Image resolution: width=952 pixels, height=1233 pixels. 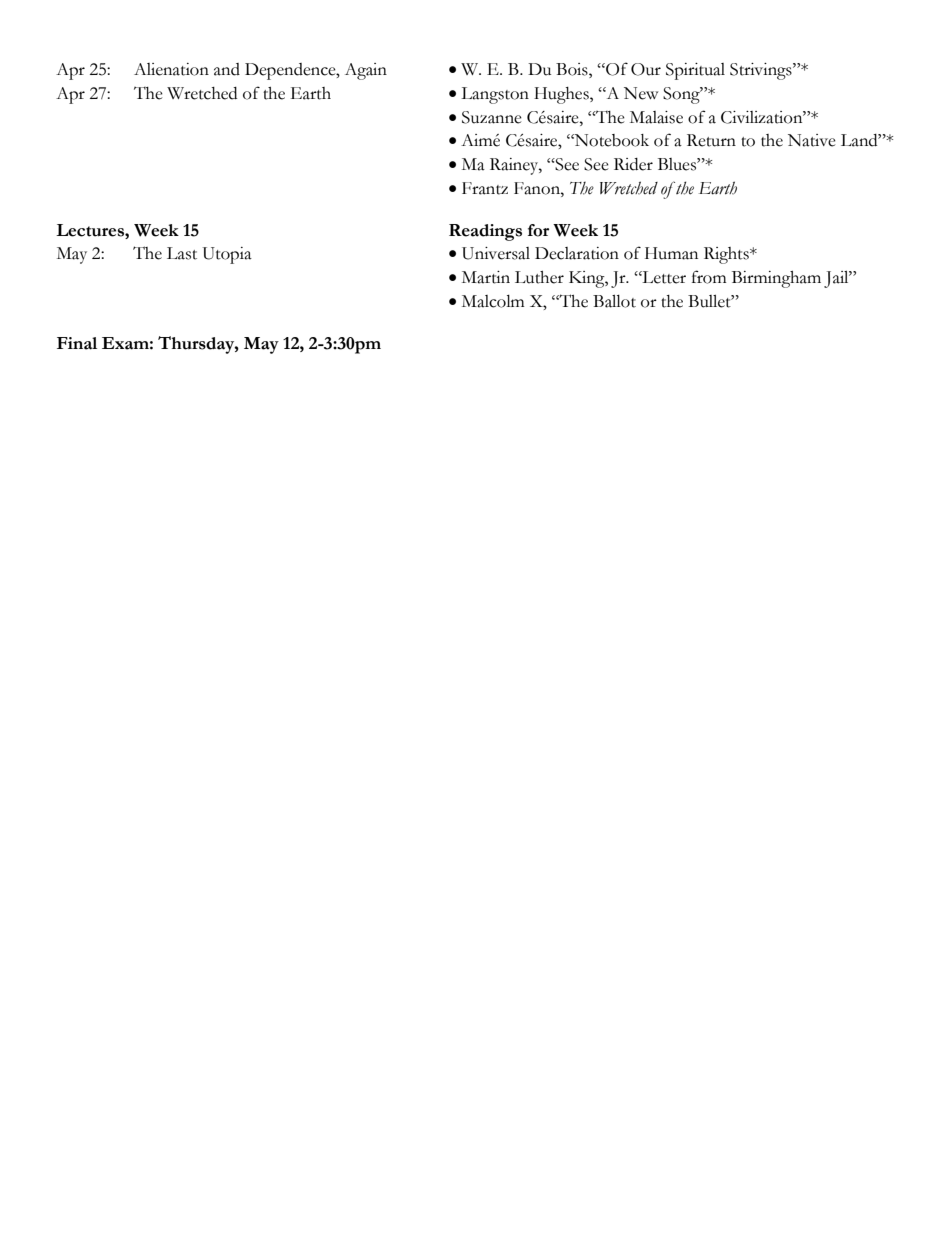 I want to click on Spiritual, so click(x=695, y=71).
